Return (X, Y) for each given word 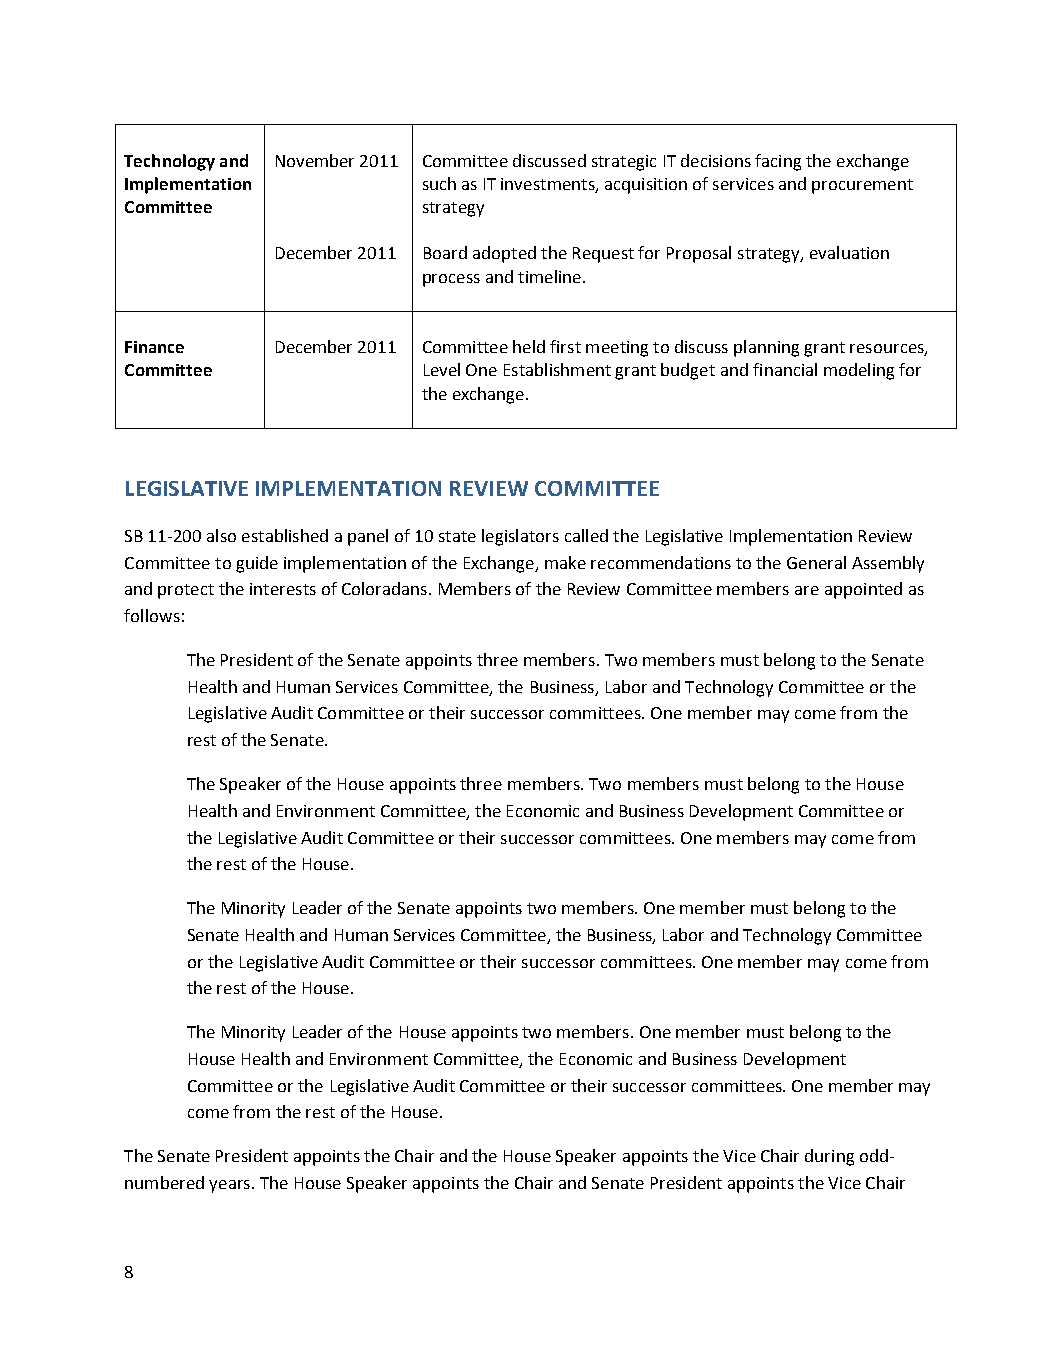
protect (186, 591)
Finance (154, 347)
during (829, 1157)
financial (785, 369)
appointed (863, 590)
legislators (520, 537)
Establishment (557, 369)
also (221, 535)
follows (152, 615)
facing (778, 162)
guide (257, 564)
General (816, 562)
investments (549, 185)
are (807, 590)
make (565, 562)
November (315, 160)
